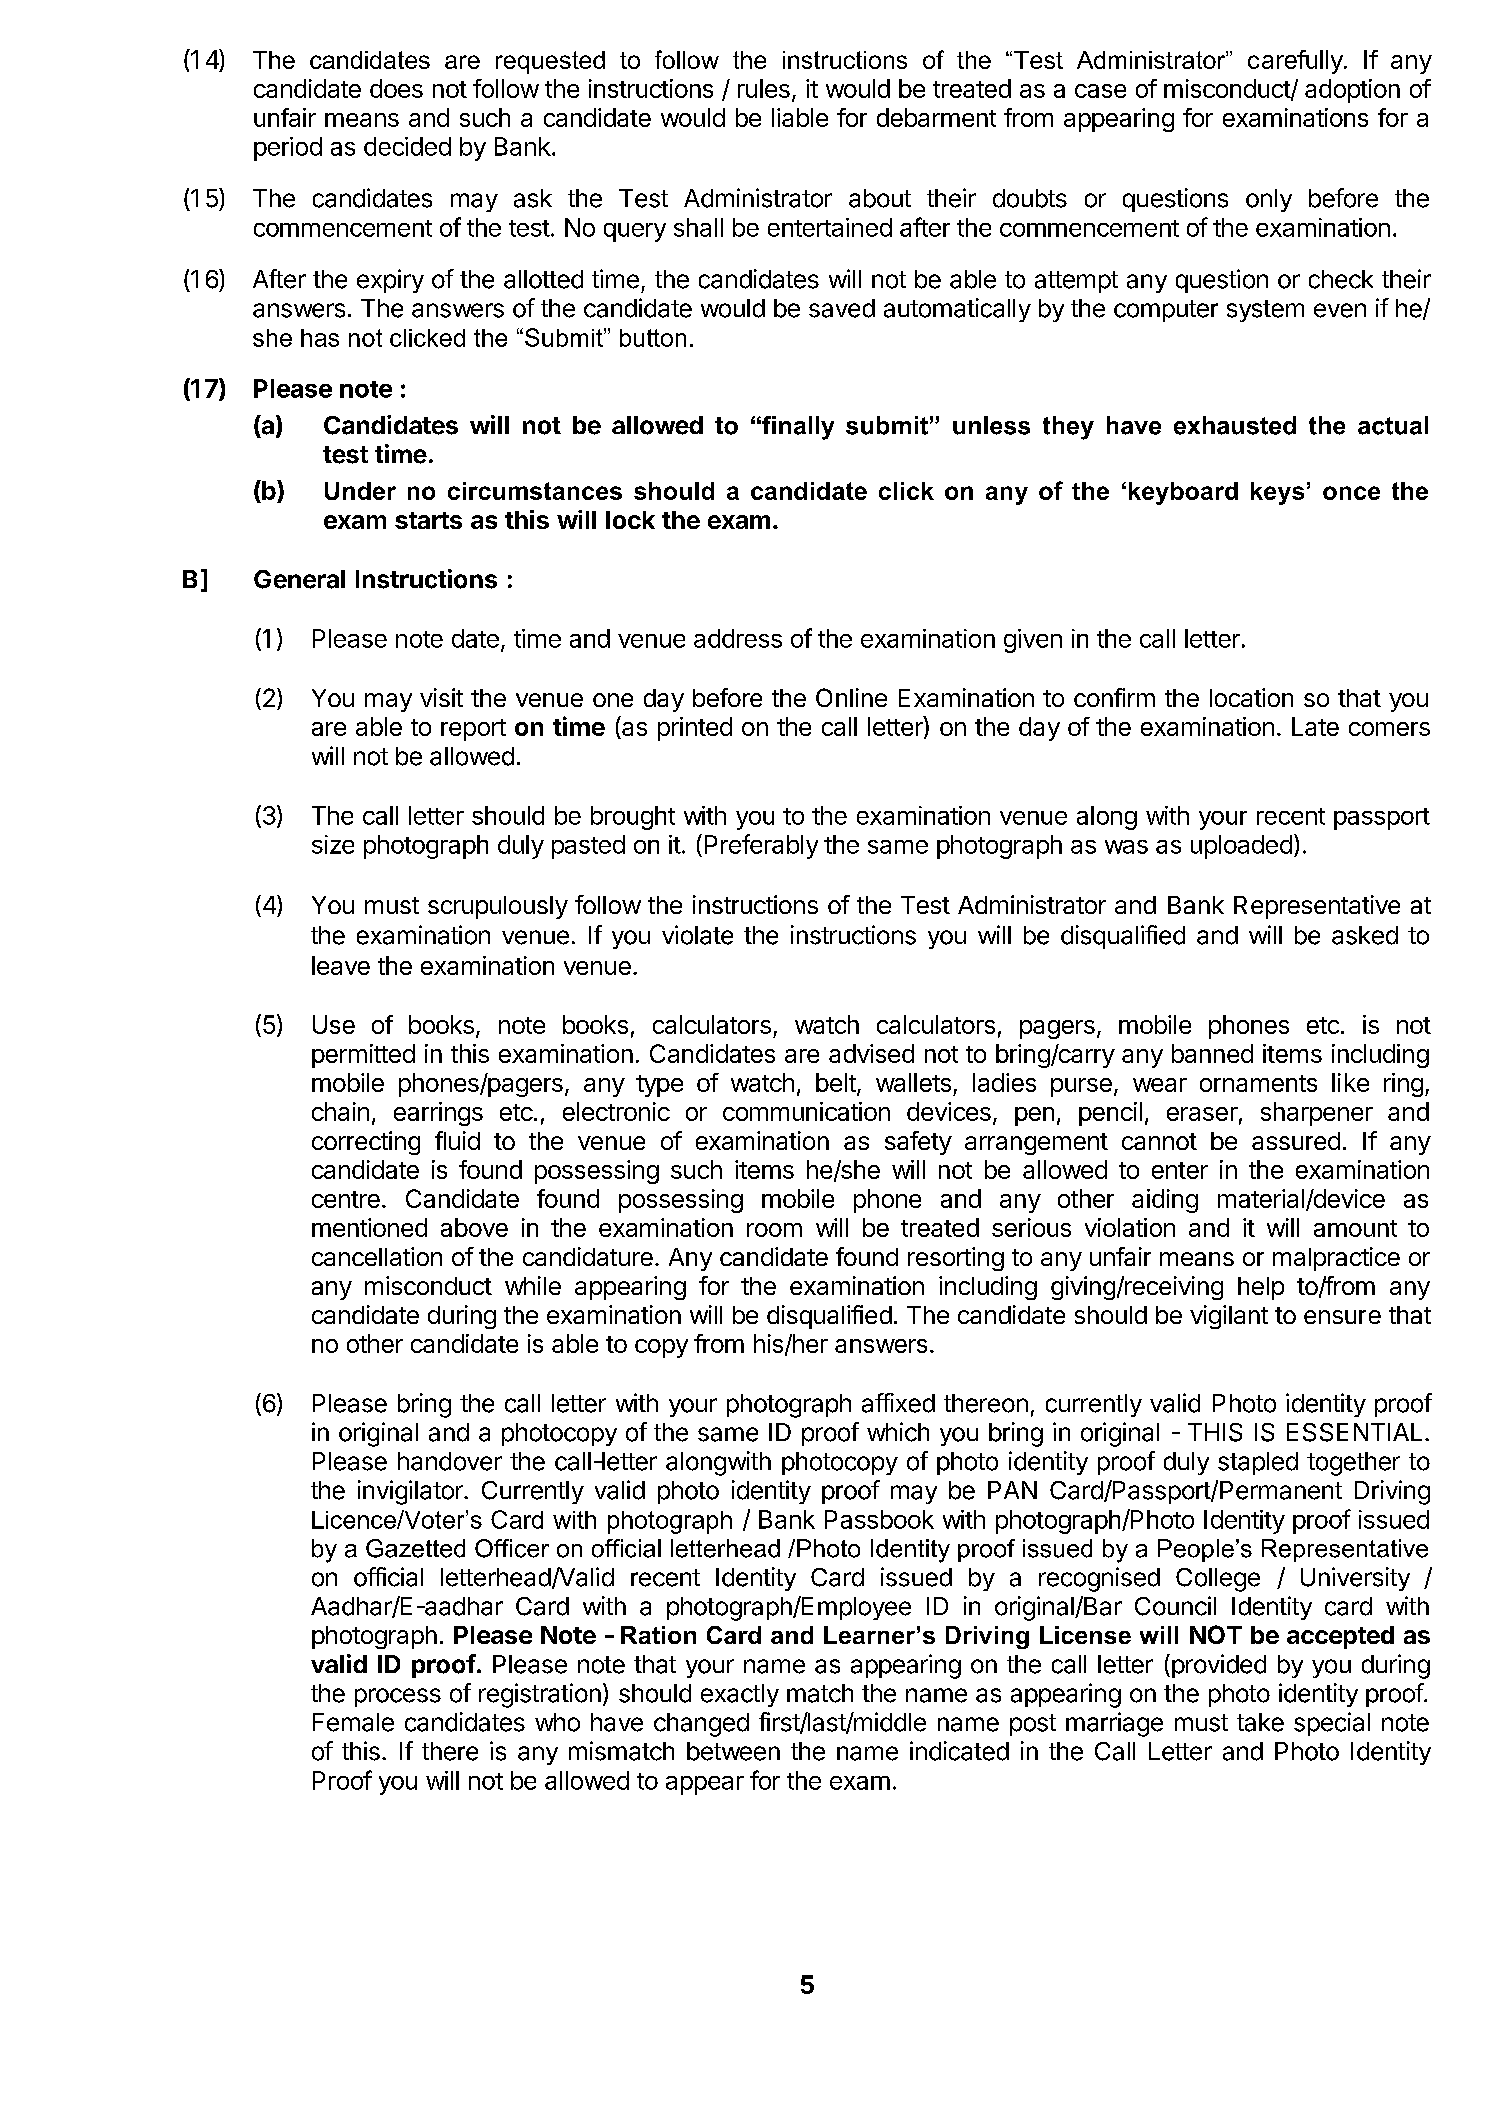  What do you see at coordinates (398, 1697) in the screenshot?
I see `process` at bounding box center [398, 1697].
